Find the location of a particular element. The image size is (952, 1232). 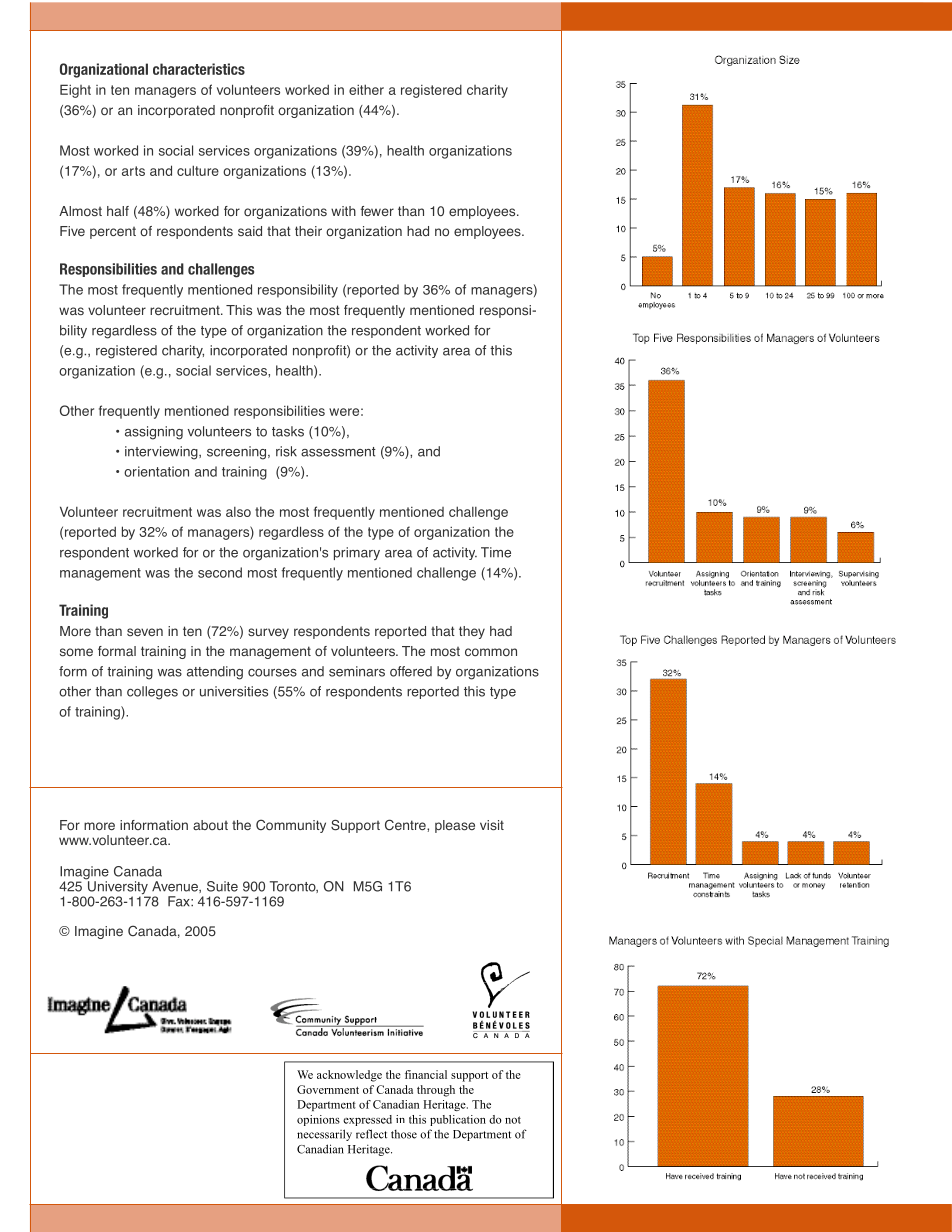

seven is located at coordinates (145, 632).
